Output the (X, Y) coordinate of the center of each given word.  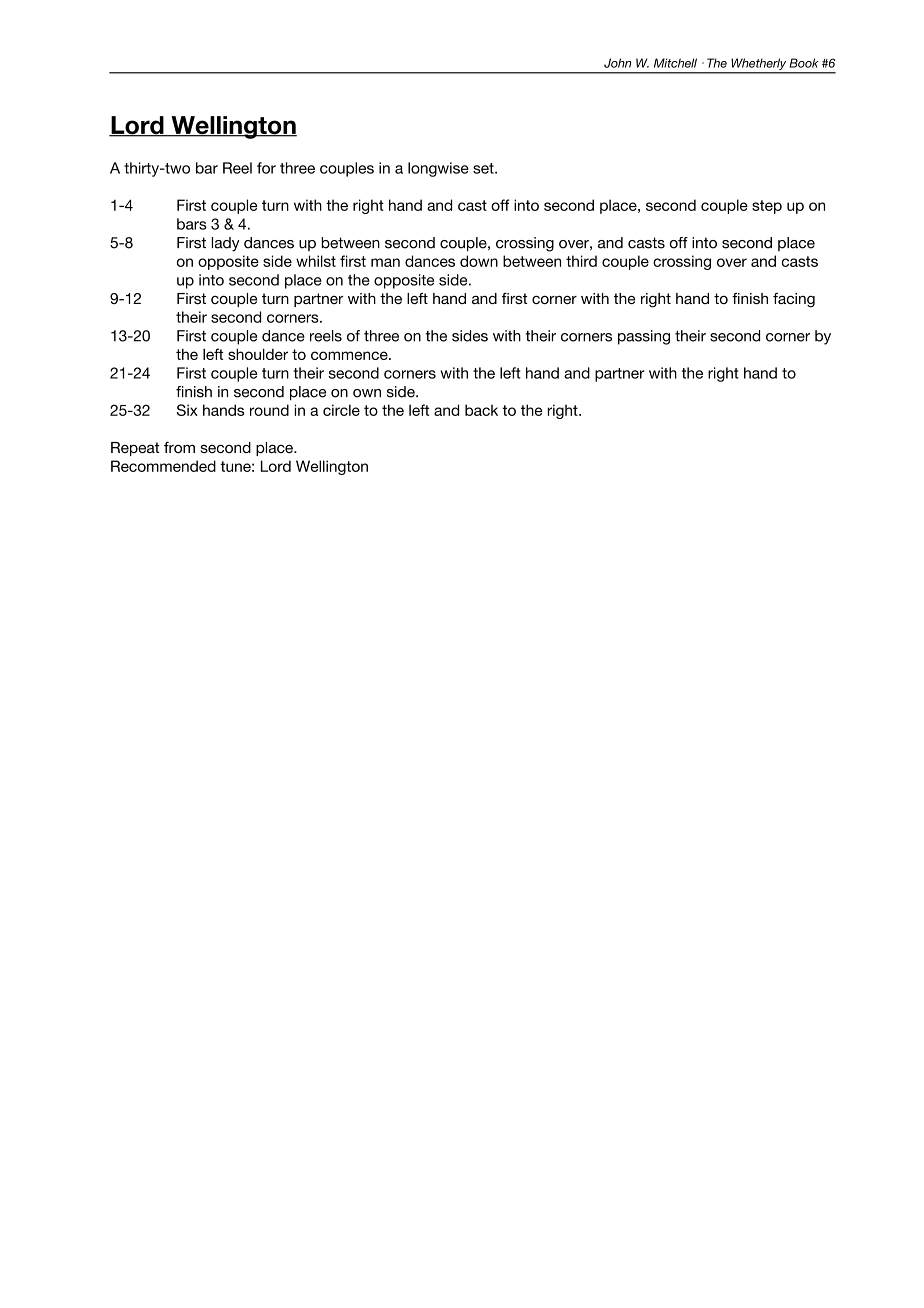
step (767, 207)
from (179, 447)
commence (350, 355)
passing (644, 337)
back (481, 410)
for (266, 168)
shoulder (258, 354)
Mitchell (675, 63)
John (617, 63)
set (484, 168)
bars (192, 224)
